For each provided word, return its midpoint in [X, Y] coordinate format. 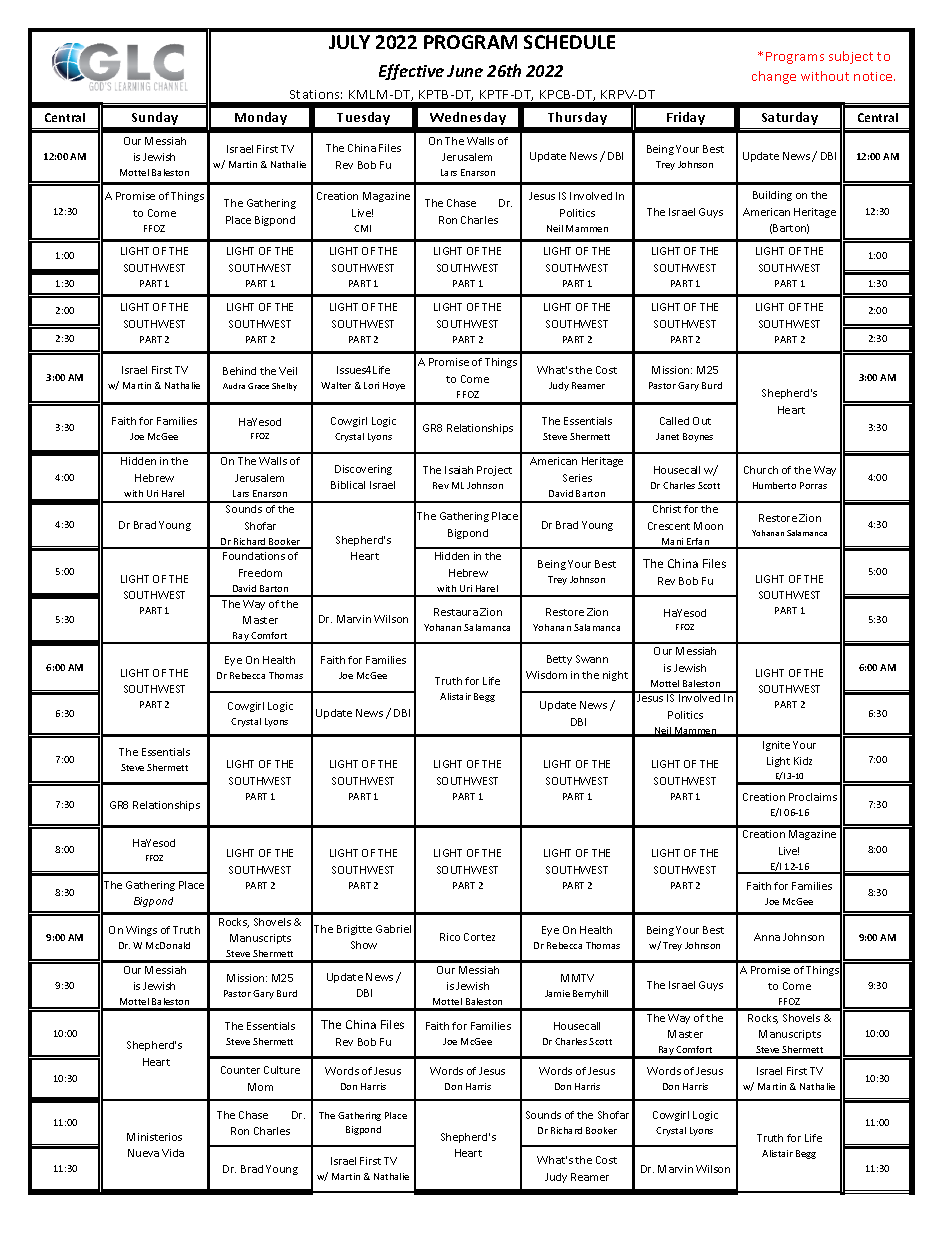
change [774, 77]
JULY [349, 42]
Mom [260, 1087]
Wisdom [546, 675]
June [465, 71]
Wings [141, 931]
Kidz [803, 761]
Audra [234, 386]
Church [761, 470]
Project [494, 471]
